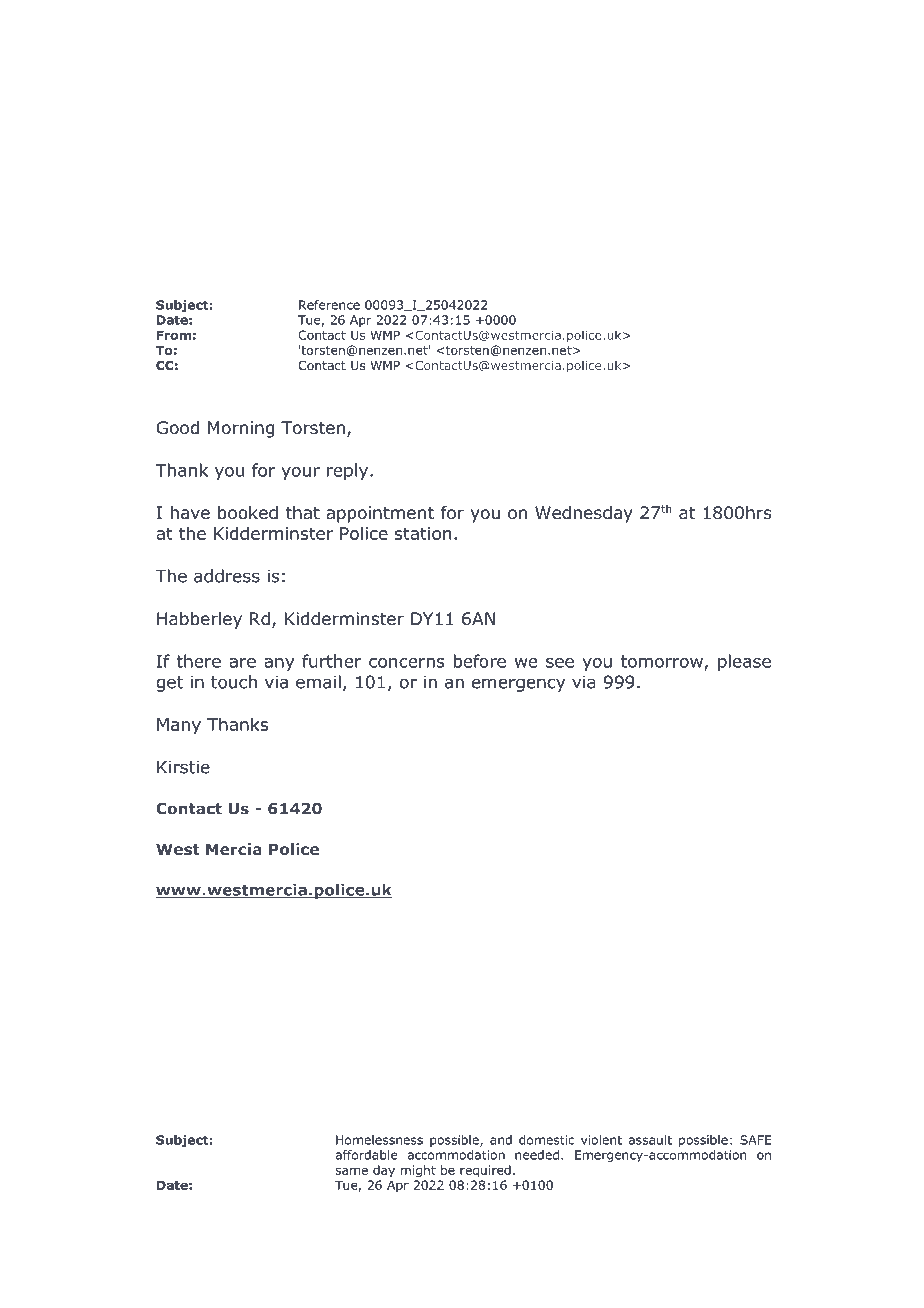 This document has height=1308, width=924. What do you see at coordinates (479, 661) in the document?
I see `before` at bounding box center [479, 661].
